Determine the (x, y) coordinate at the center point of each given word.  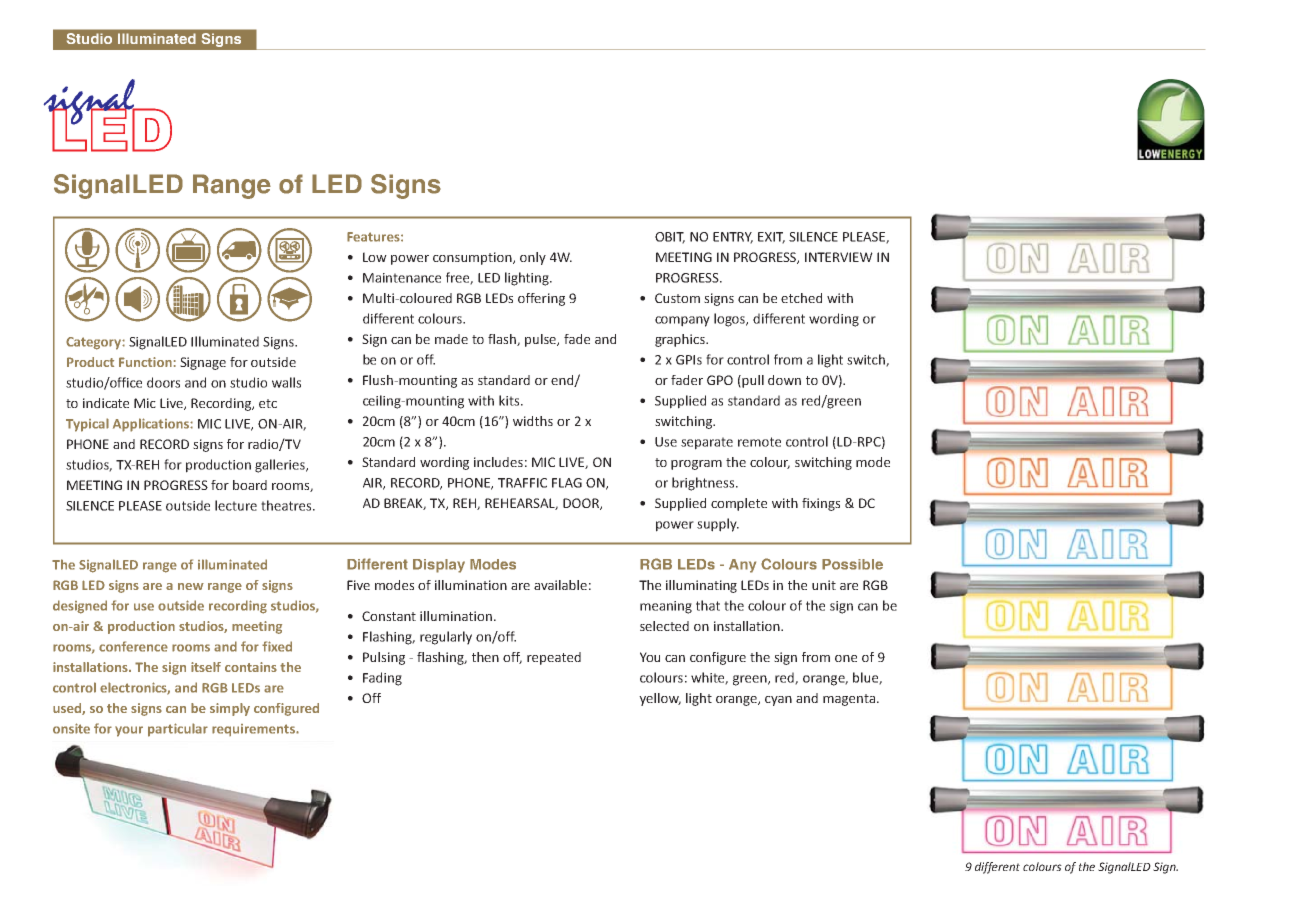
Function (145, 362)
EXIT (771, 238)
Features (374, 237)
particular (178, 730)
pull (753, 381)
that (708, 605)
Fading (382, 679)
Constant (389, 616)
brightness (704, 484)
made (451, 339)
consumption (473, 258)
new (191, 586)
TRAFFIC (522, 483)
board (250, 485)
